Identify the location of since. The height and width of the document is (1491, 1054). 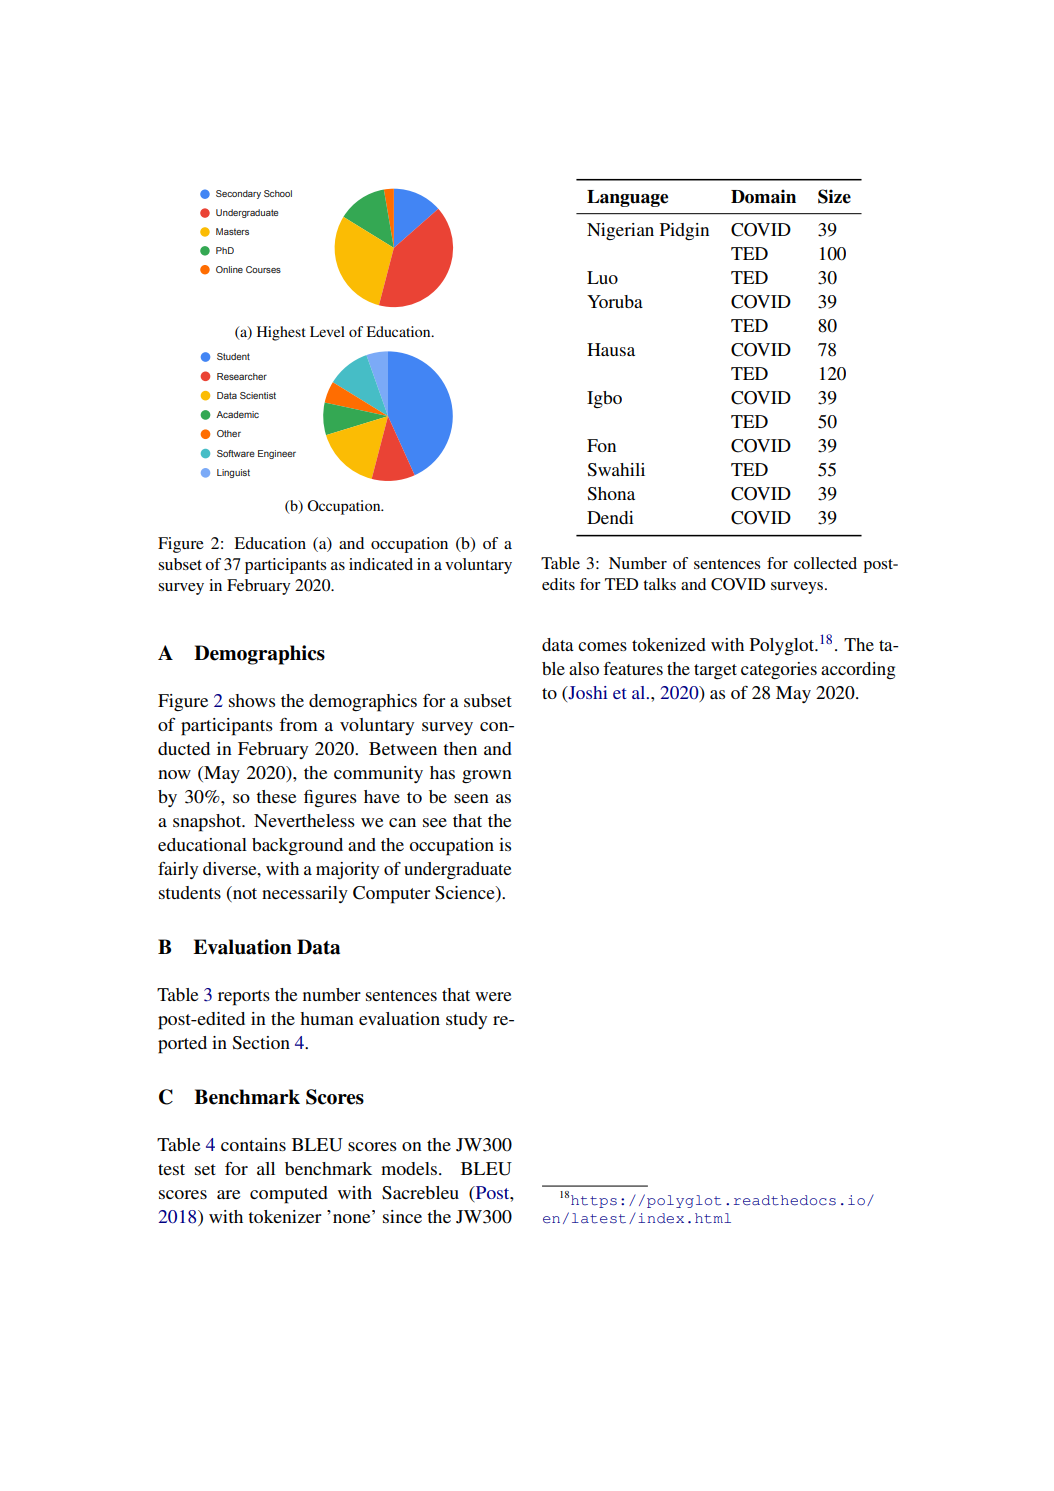
(402, 1216).
